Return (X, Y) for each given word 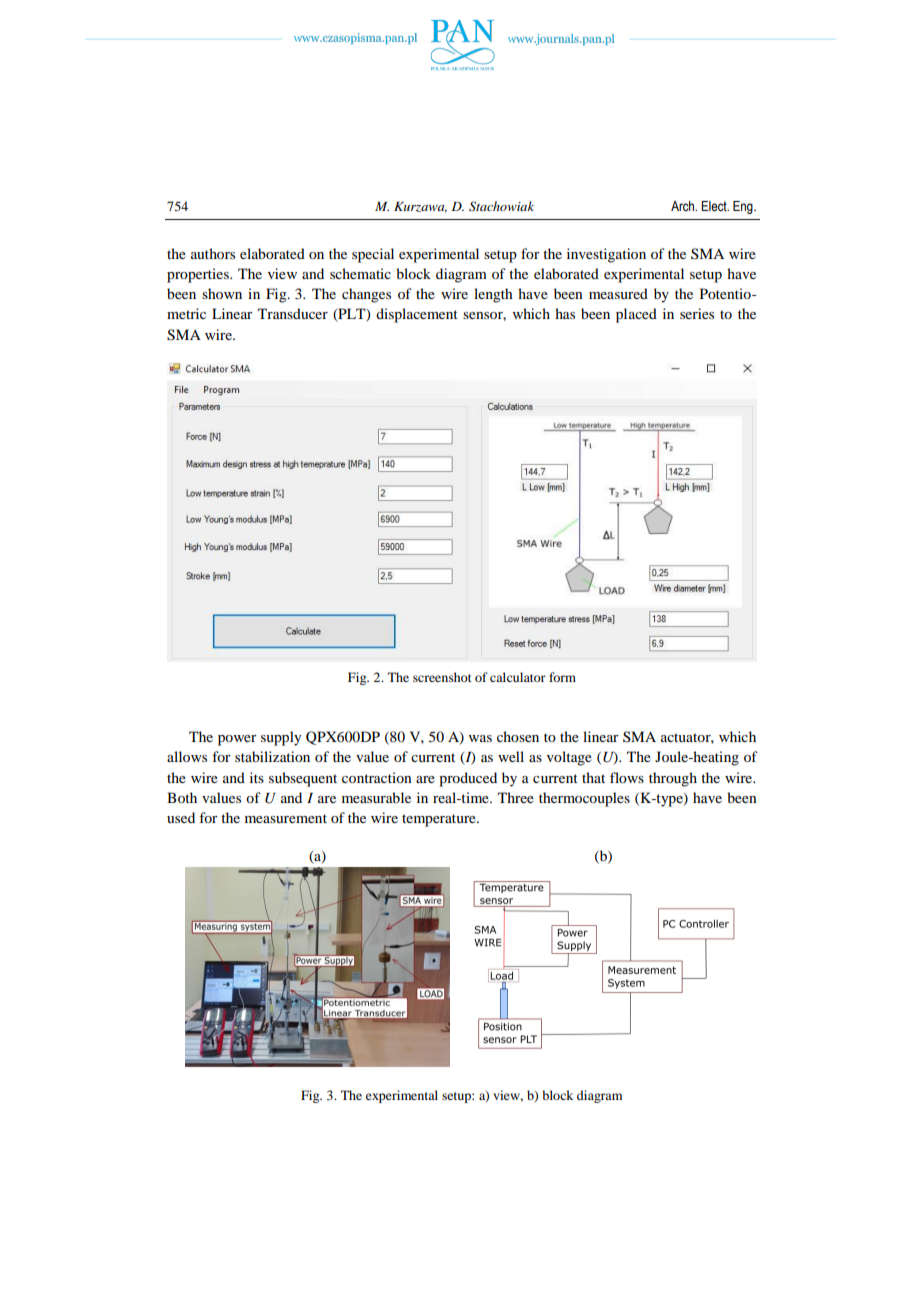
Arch (684, 206)
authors (213, 253)
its (257, 777)
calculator (518, 677)
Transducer (293, 313)
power (237, 740)
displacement (417, 315)
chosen (518, 736)
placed (636, 315)
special (373, 255)
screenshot (442, 677)
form (562, 677)
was (480, 738)
